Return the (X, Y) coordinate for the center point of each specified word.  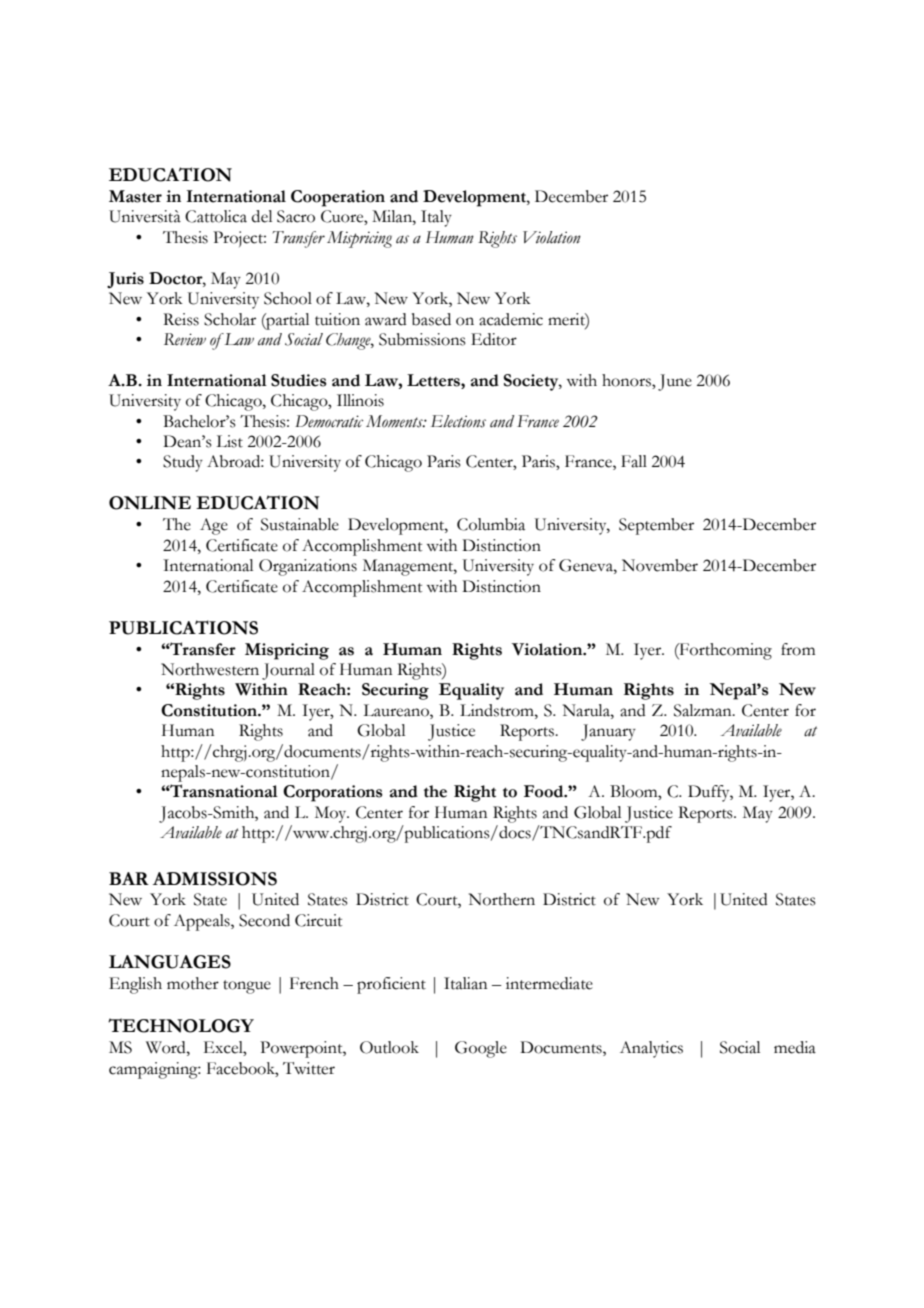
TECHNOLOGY (181, 1025)
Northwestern (210, 669)
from (798, 649)
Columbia (491, 524)
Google (481, 1049)
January (608, 732)
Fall (634, 461)
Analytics (651, 1049)
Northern (502, 899)
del (262, 216)
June (675, 382)
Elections (458, 421)
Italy (436, 218)
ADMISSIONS (215, 879)
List (229, 441)
